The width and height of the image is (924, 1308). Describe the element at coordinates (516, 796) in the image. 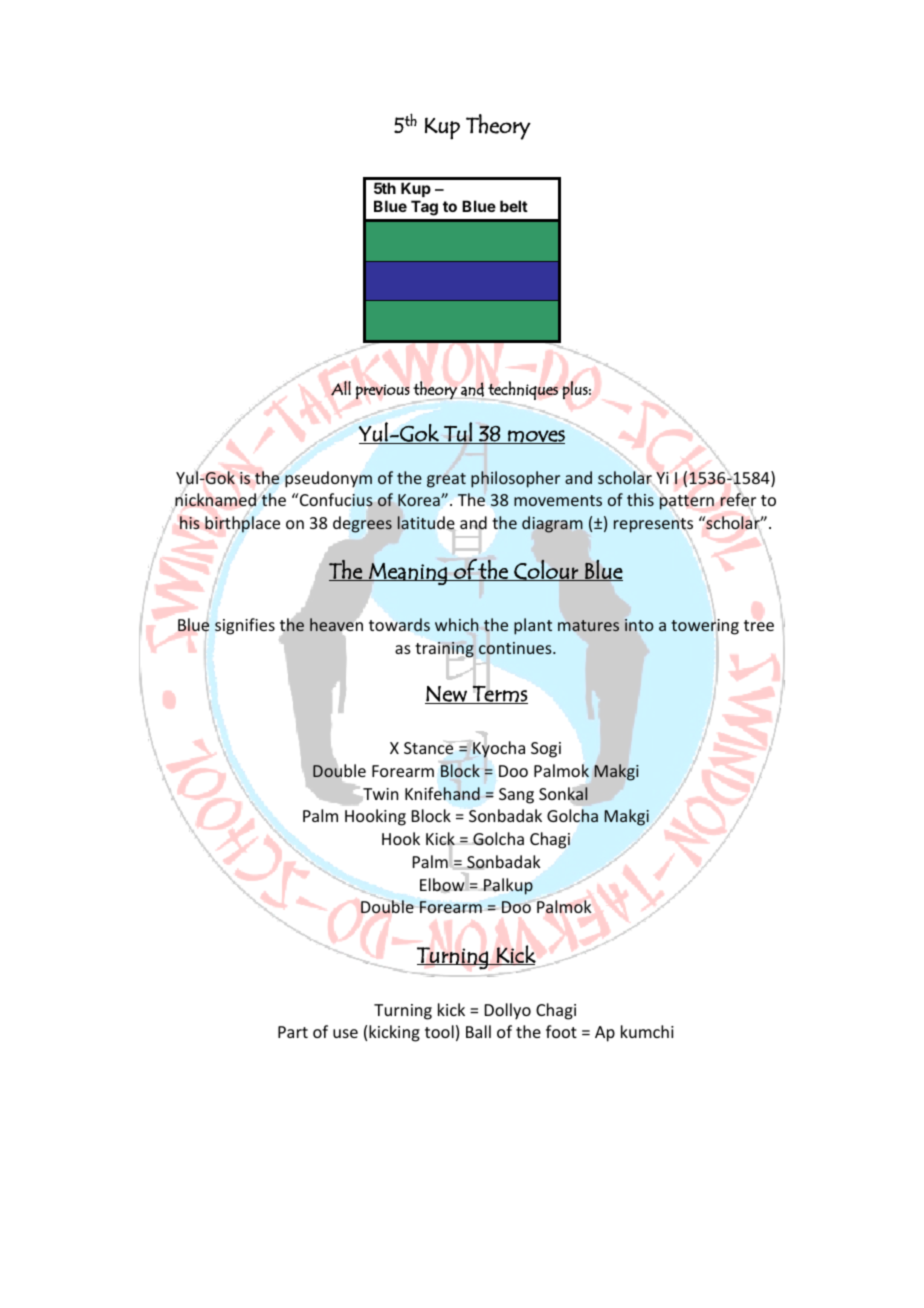

I see `Sang` at that location.
